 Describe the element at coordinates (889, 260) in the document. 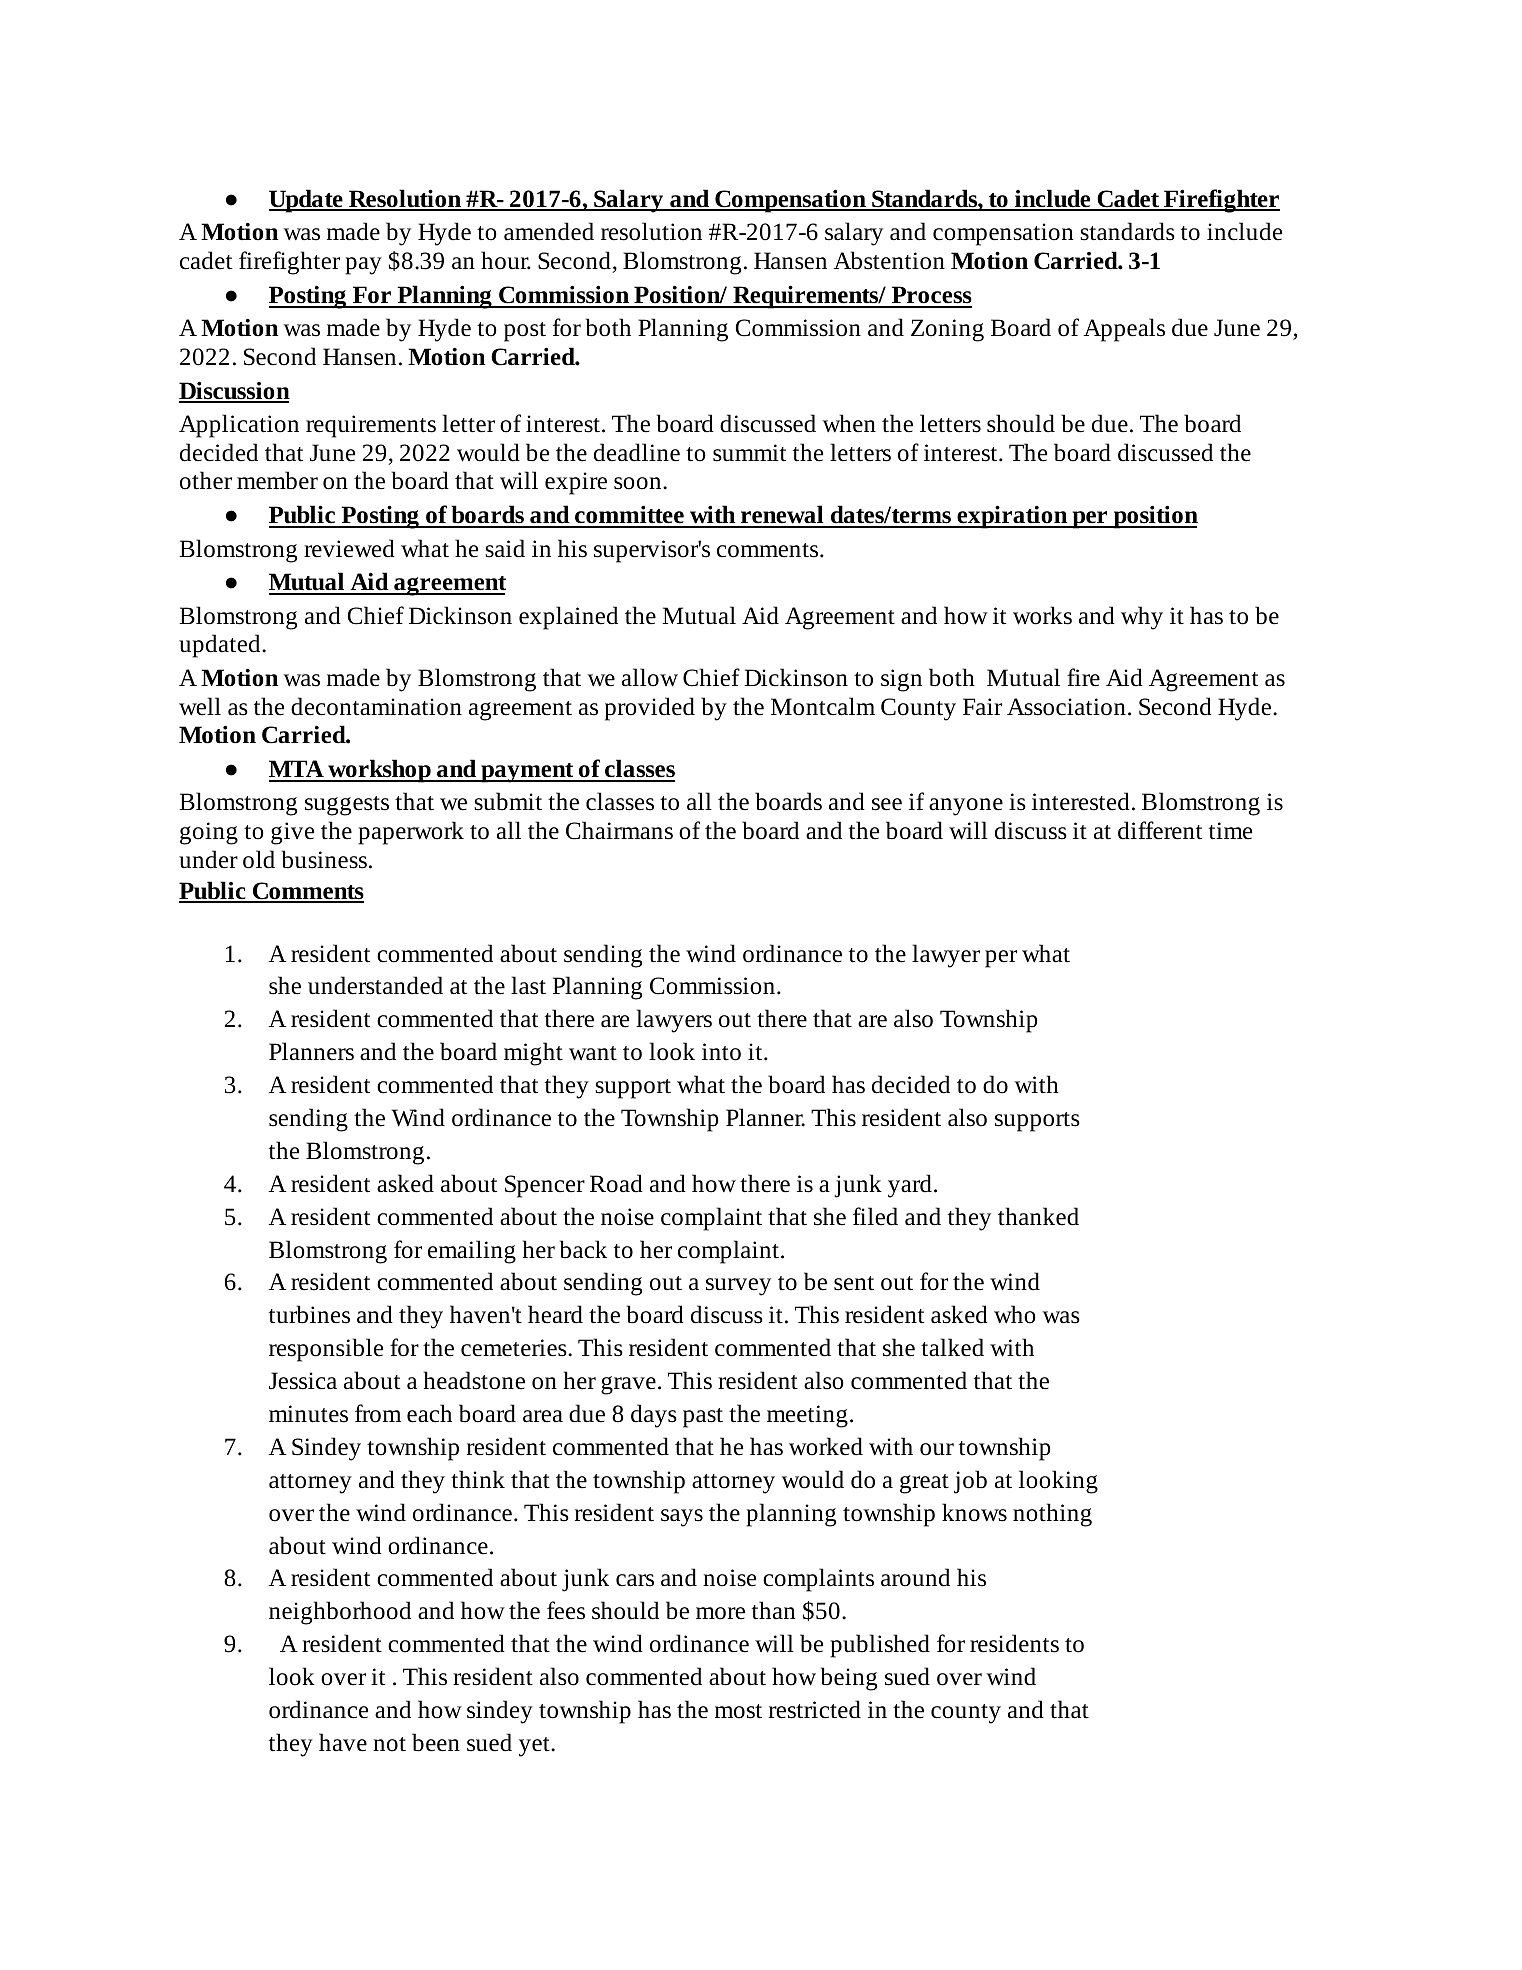

I see `Abstention` at that location.
